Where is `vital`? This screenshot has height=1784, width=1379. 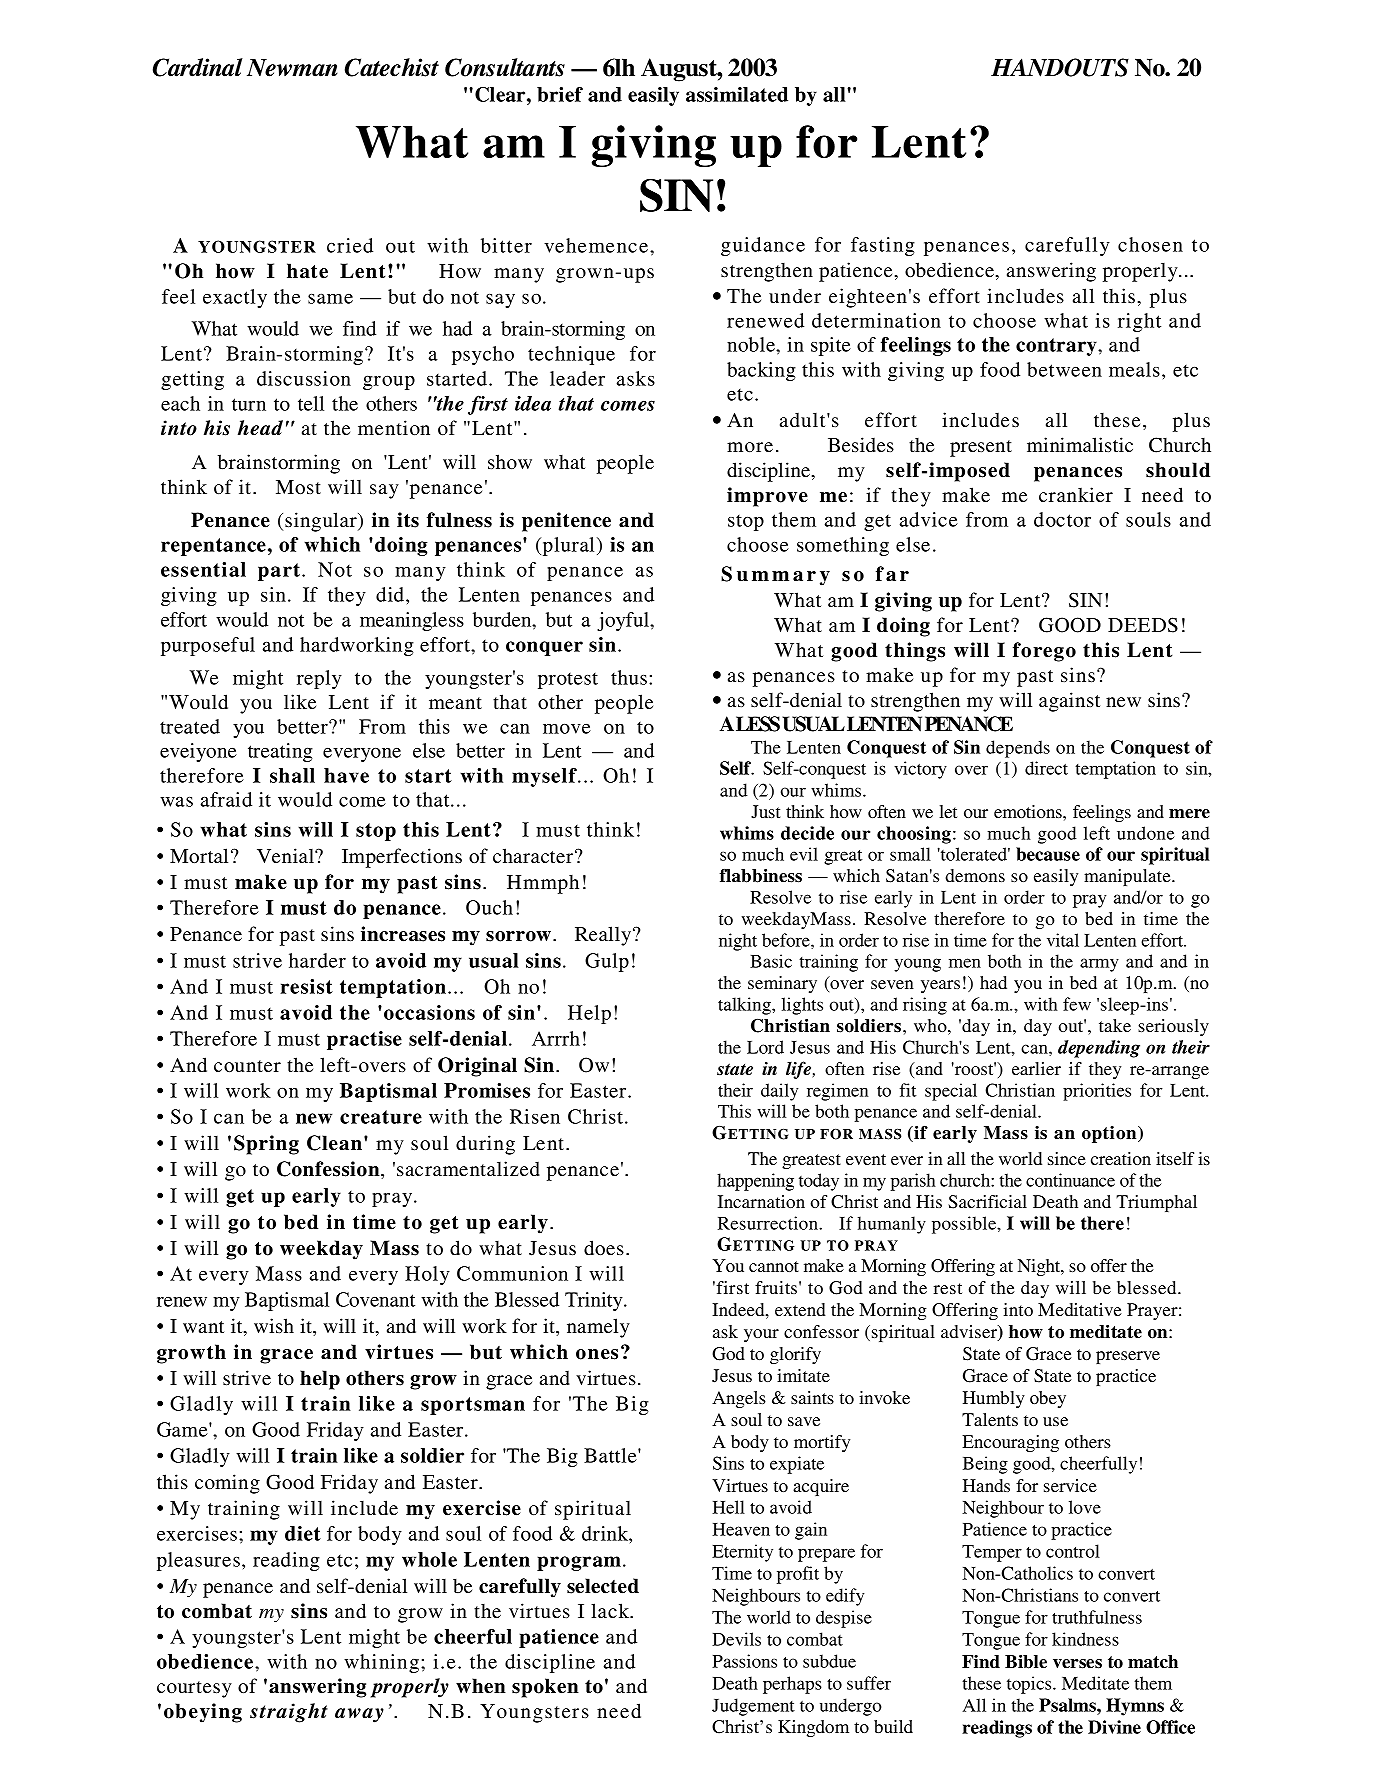
vital is located at coordinates (1063, 940).
